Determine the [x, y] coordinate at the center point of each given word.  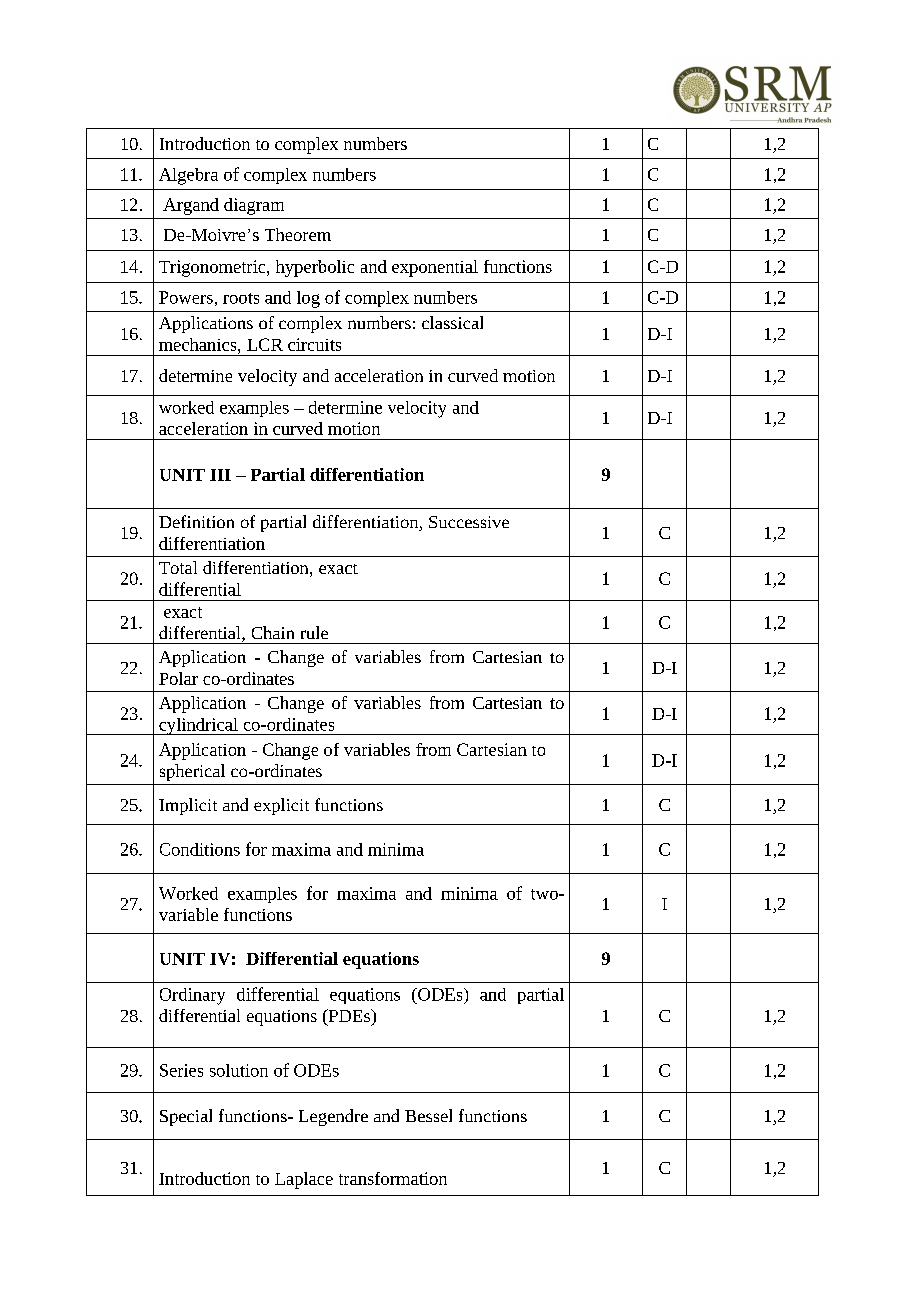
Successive [469, 522]
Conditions [200, 849]
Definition [196, 521]
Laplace [304, 1180]
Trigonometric [213, 268]
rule [314, 632]
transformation [393, 1178]
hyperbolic [315, 268]
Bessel [428, 1115]
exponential [435, 268]
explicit [281, 806]
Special [186, 1117]
